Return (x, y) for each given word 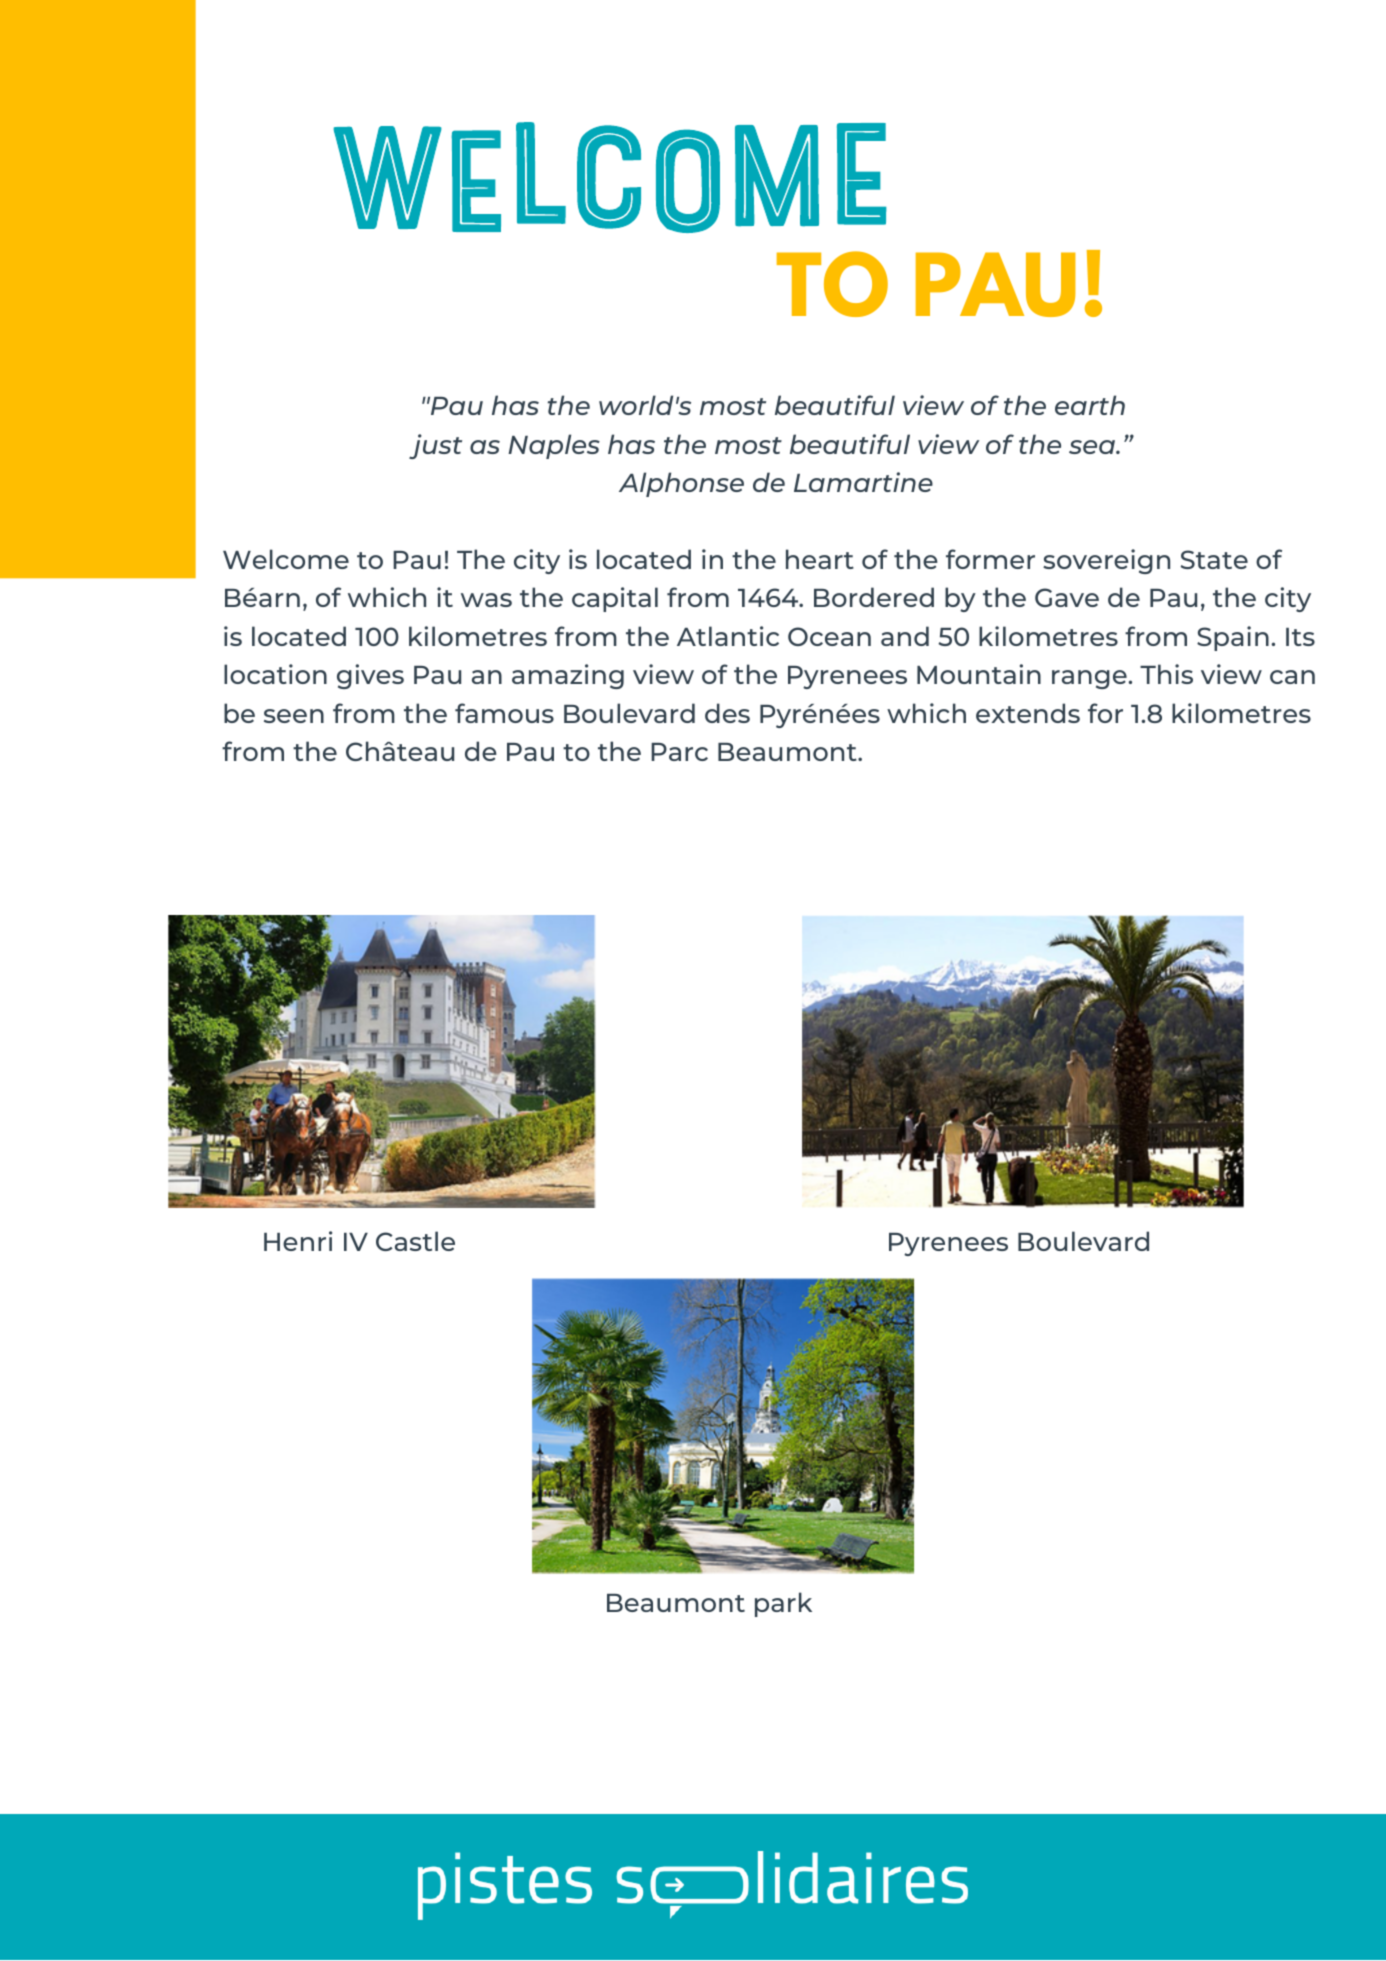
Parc (679, 752)
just (435, 446)
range (1090, 679)
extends (1028, 713)
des (727, 713)
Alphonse (681, 484)
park (783, 1604)
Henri (298, 1241)
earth (1090, 405)
